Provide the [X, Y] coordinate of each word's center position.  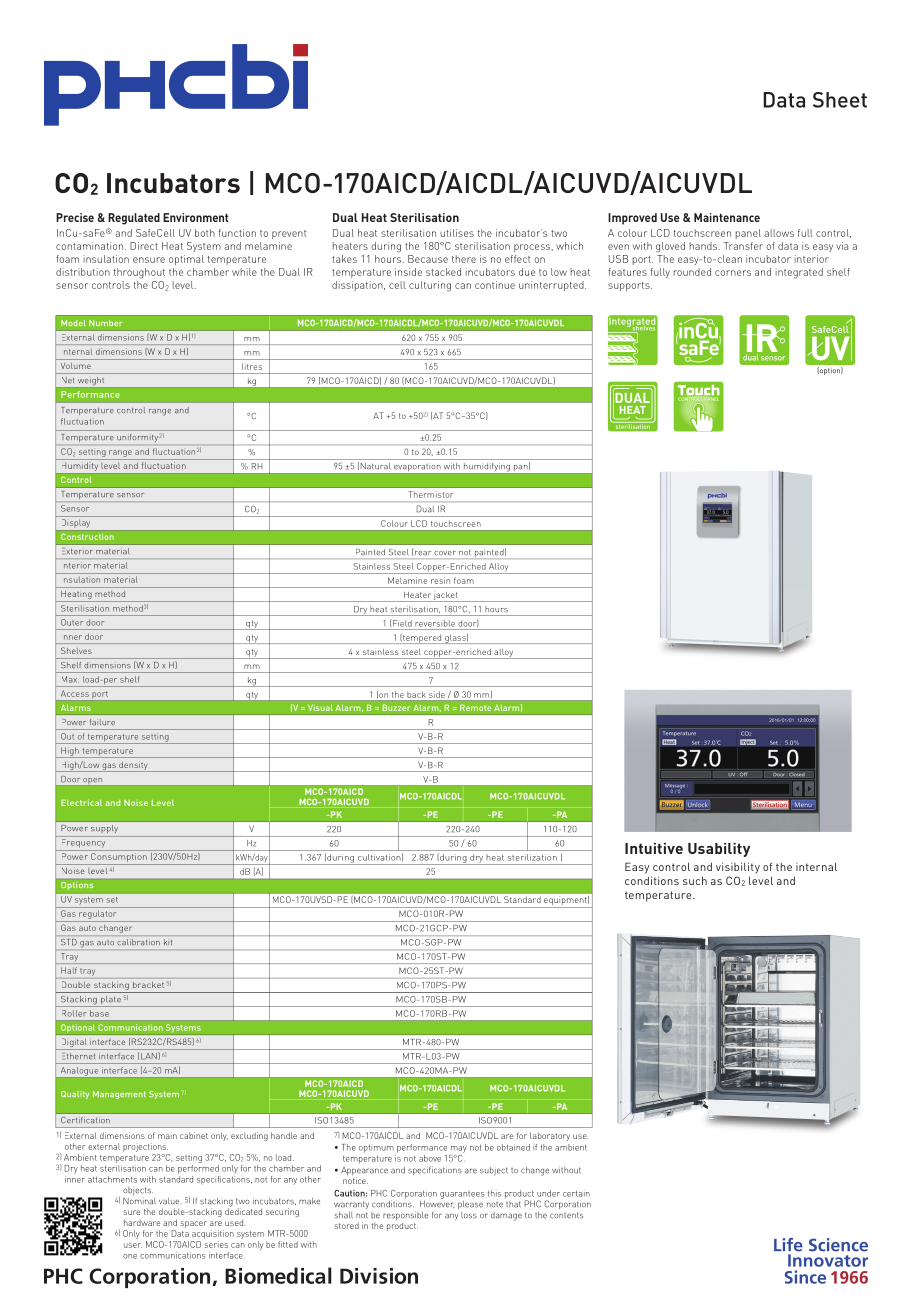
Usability [719, 850]
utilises [457, 233]
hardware [142, 1222]
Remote [475, 708]
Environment [196, 217]
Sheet [840, 100]
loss [469, 1215]
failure [102, 722]
